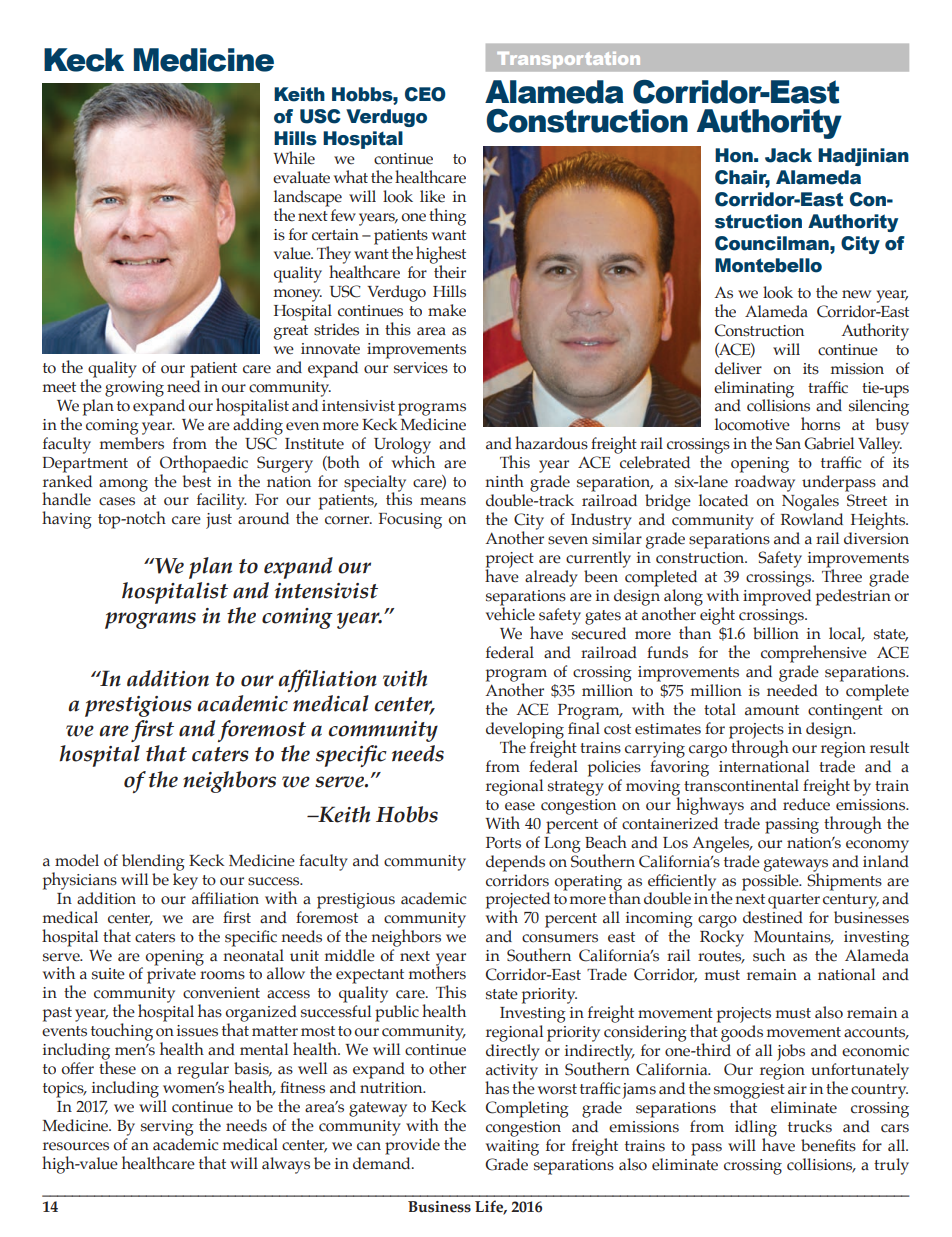 This screenshot has width=952, height=1237. I want to click on Jack, so click(788, 155).
